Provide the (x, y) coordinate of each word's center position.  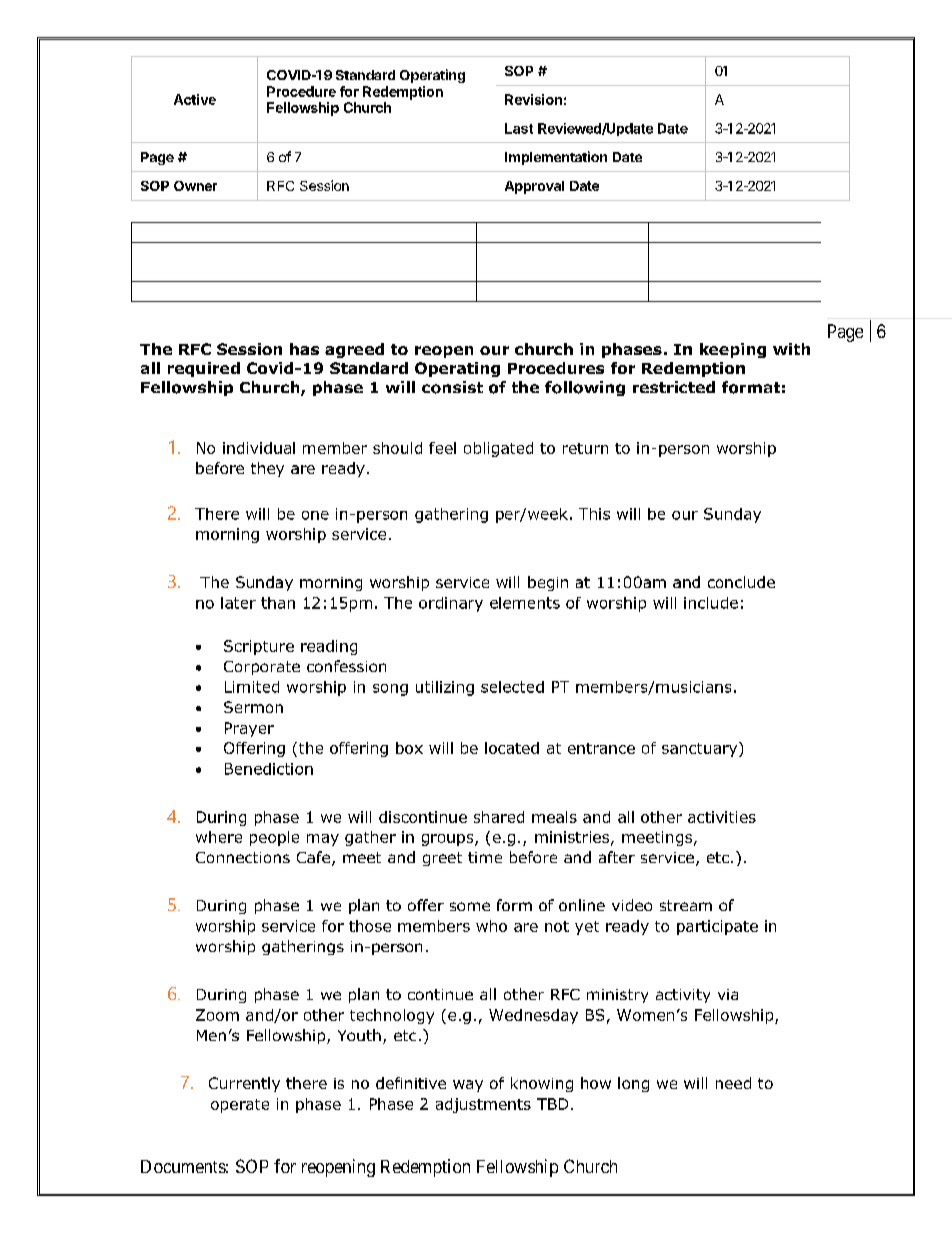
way (468, 1086)
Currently (244, 1084)
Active (195, 99)
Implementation (556, 158)
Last (519, 128)
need (733, 1083)
